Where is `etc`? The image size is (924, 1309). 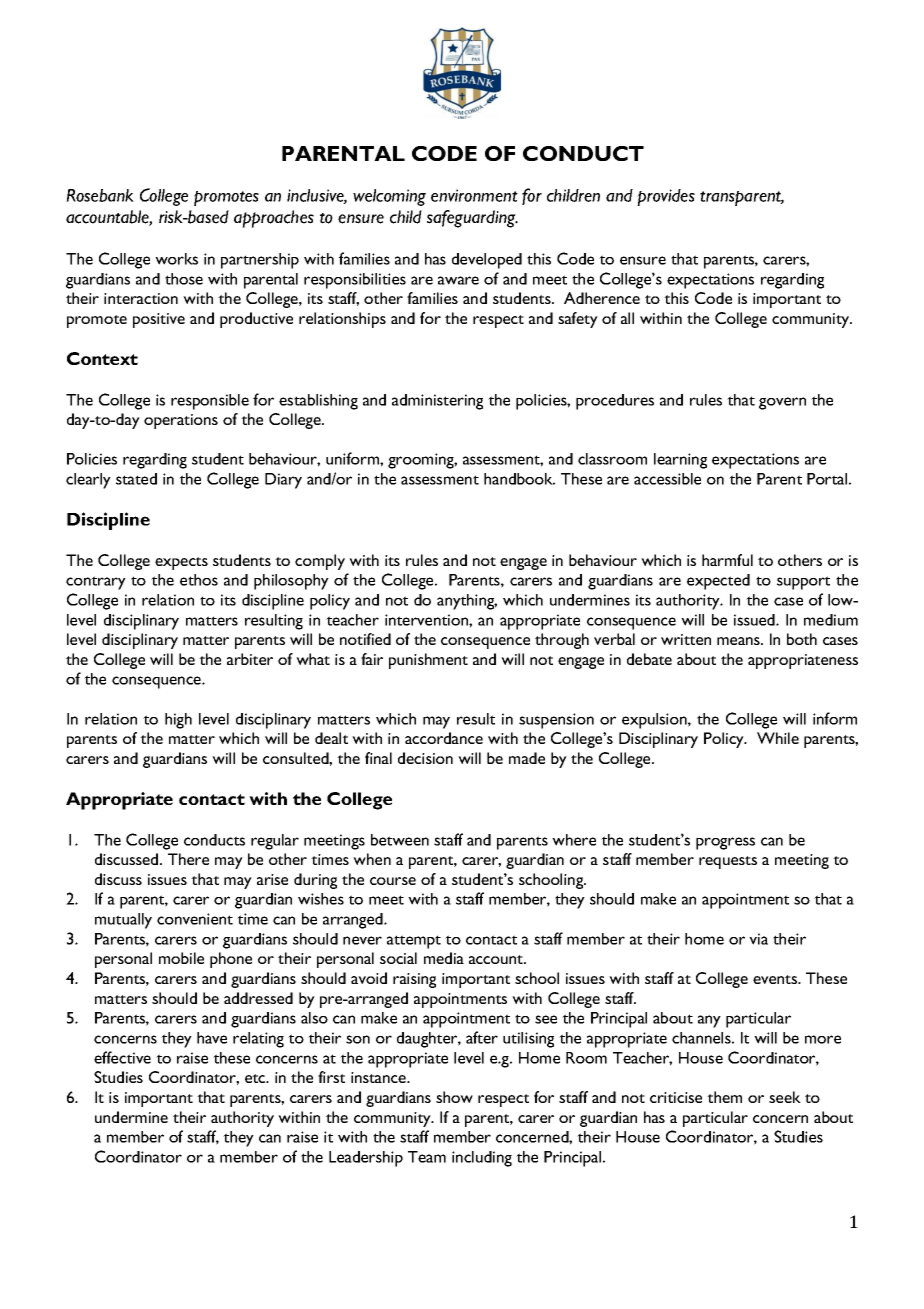 etc is located at coordinates (256, 1078).
